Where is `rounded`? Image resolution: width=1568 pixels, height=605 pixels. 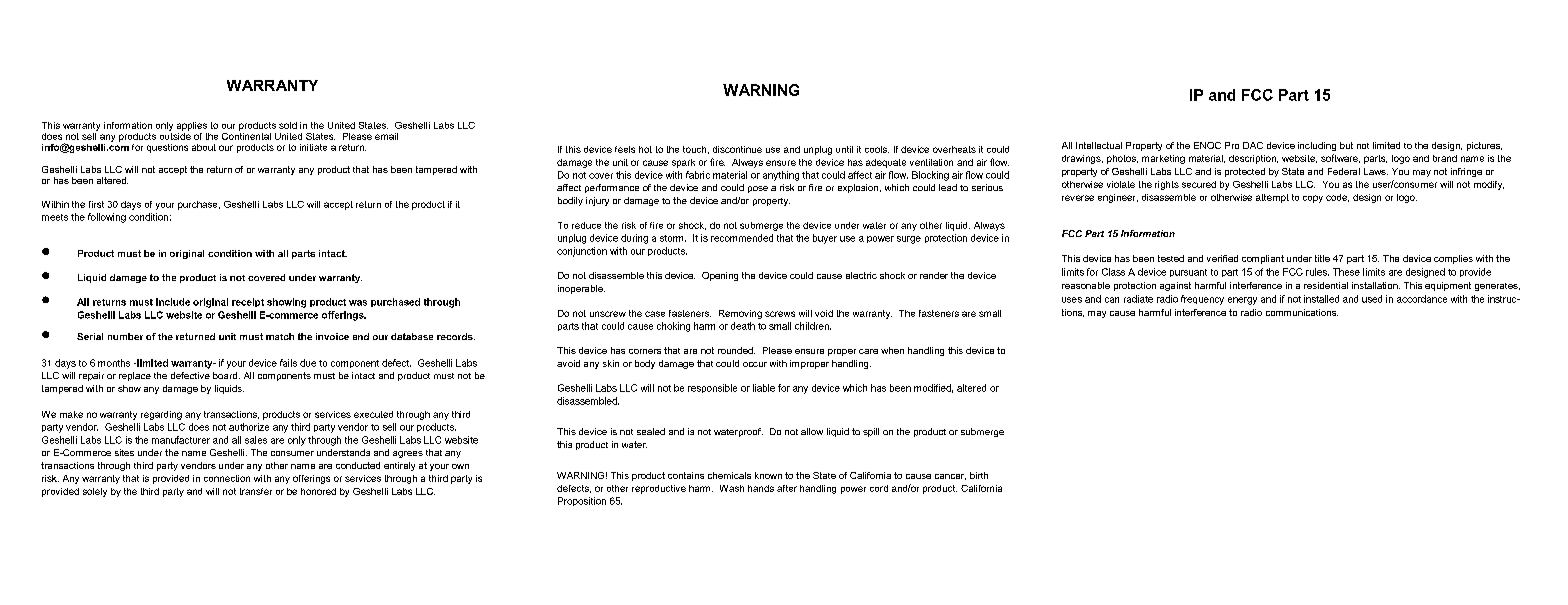
rounded is located at coordinates (736, 350).
